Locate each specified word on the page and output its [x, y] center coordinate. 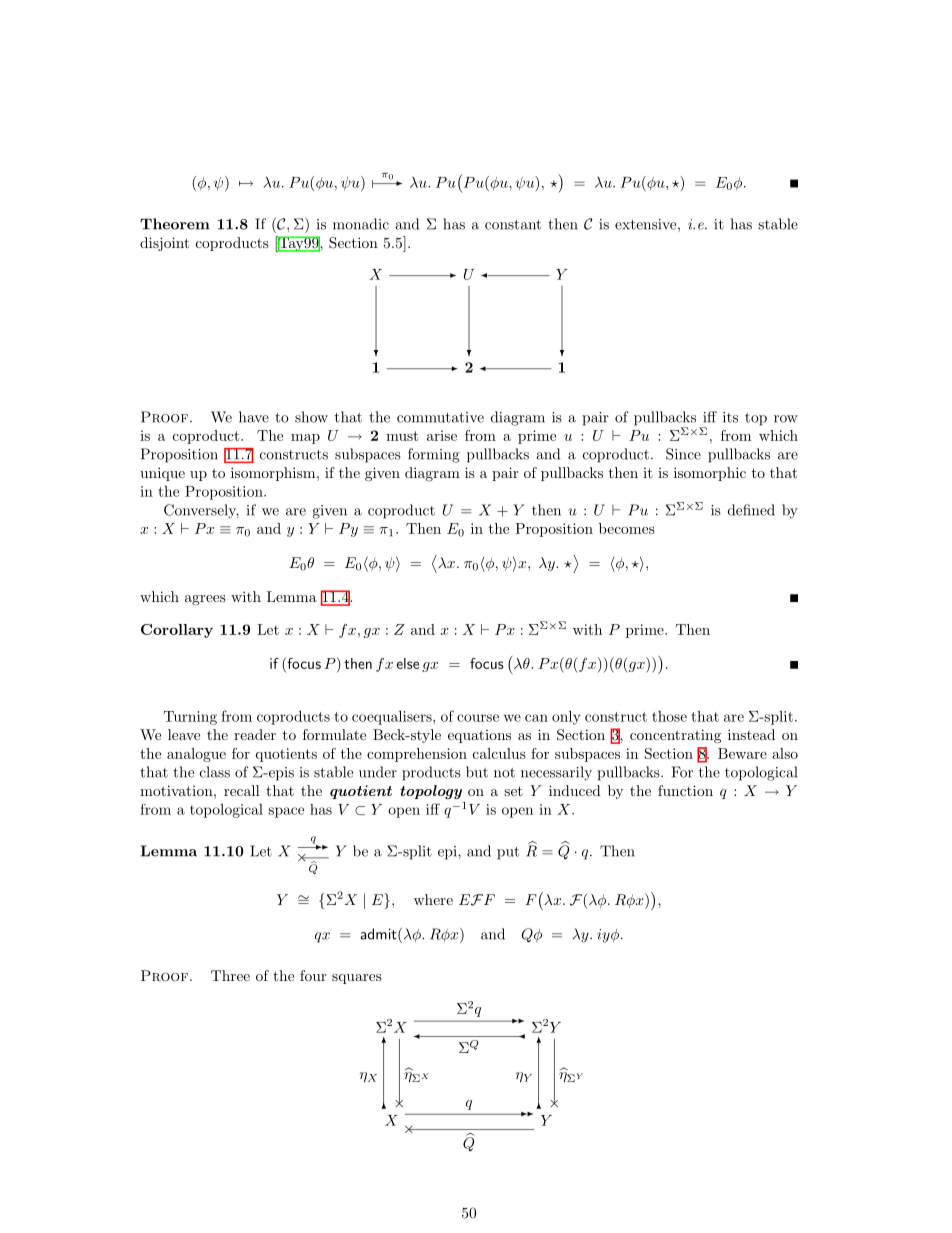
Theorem [175, 224]
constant [513, 225]
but [477, 772]
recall [242, 790]
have [254, 417]
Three [230, 975]
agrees [205, 600]
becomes [627, 528]
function [685, 790]
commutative [440, 417]
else [408, 663]
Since [683, 454]
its [730, 417]
